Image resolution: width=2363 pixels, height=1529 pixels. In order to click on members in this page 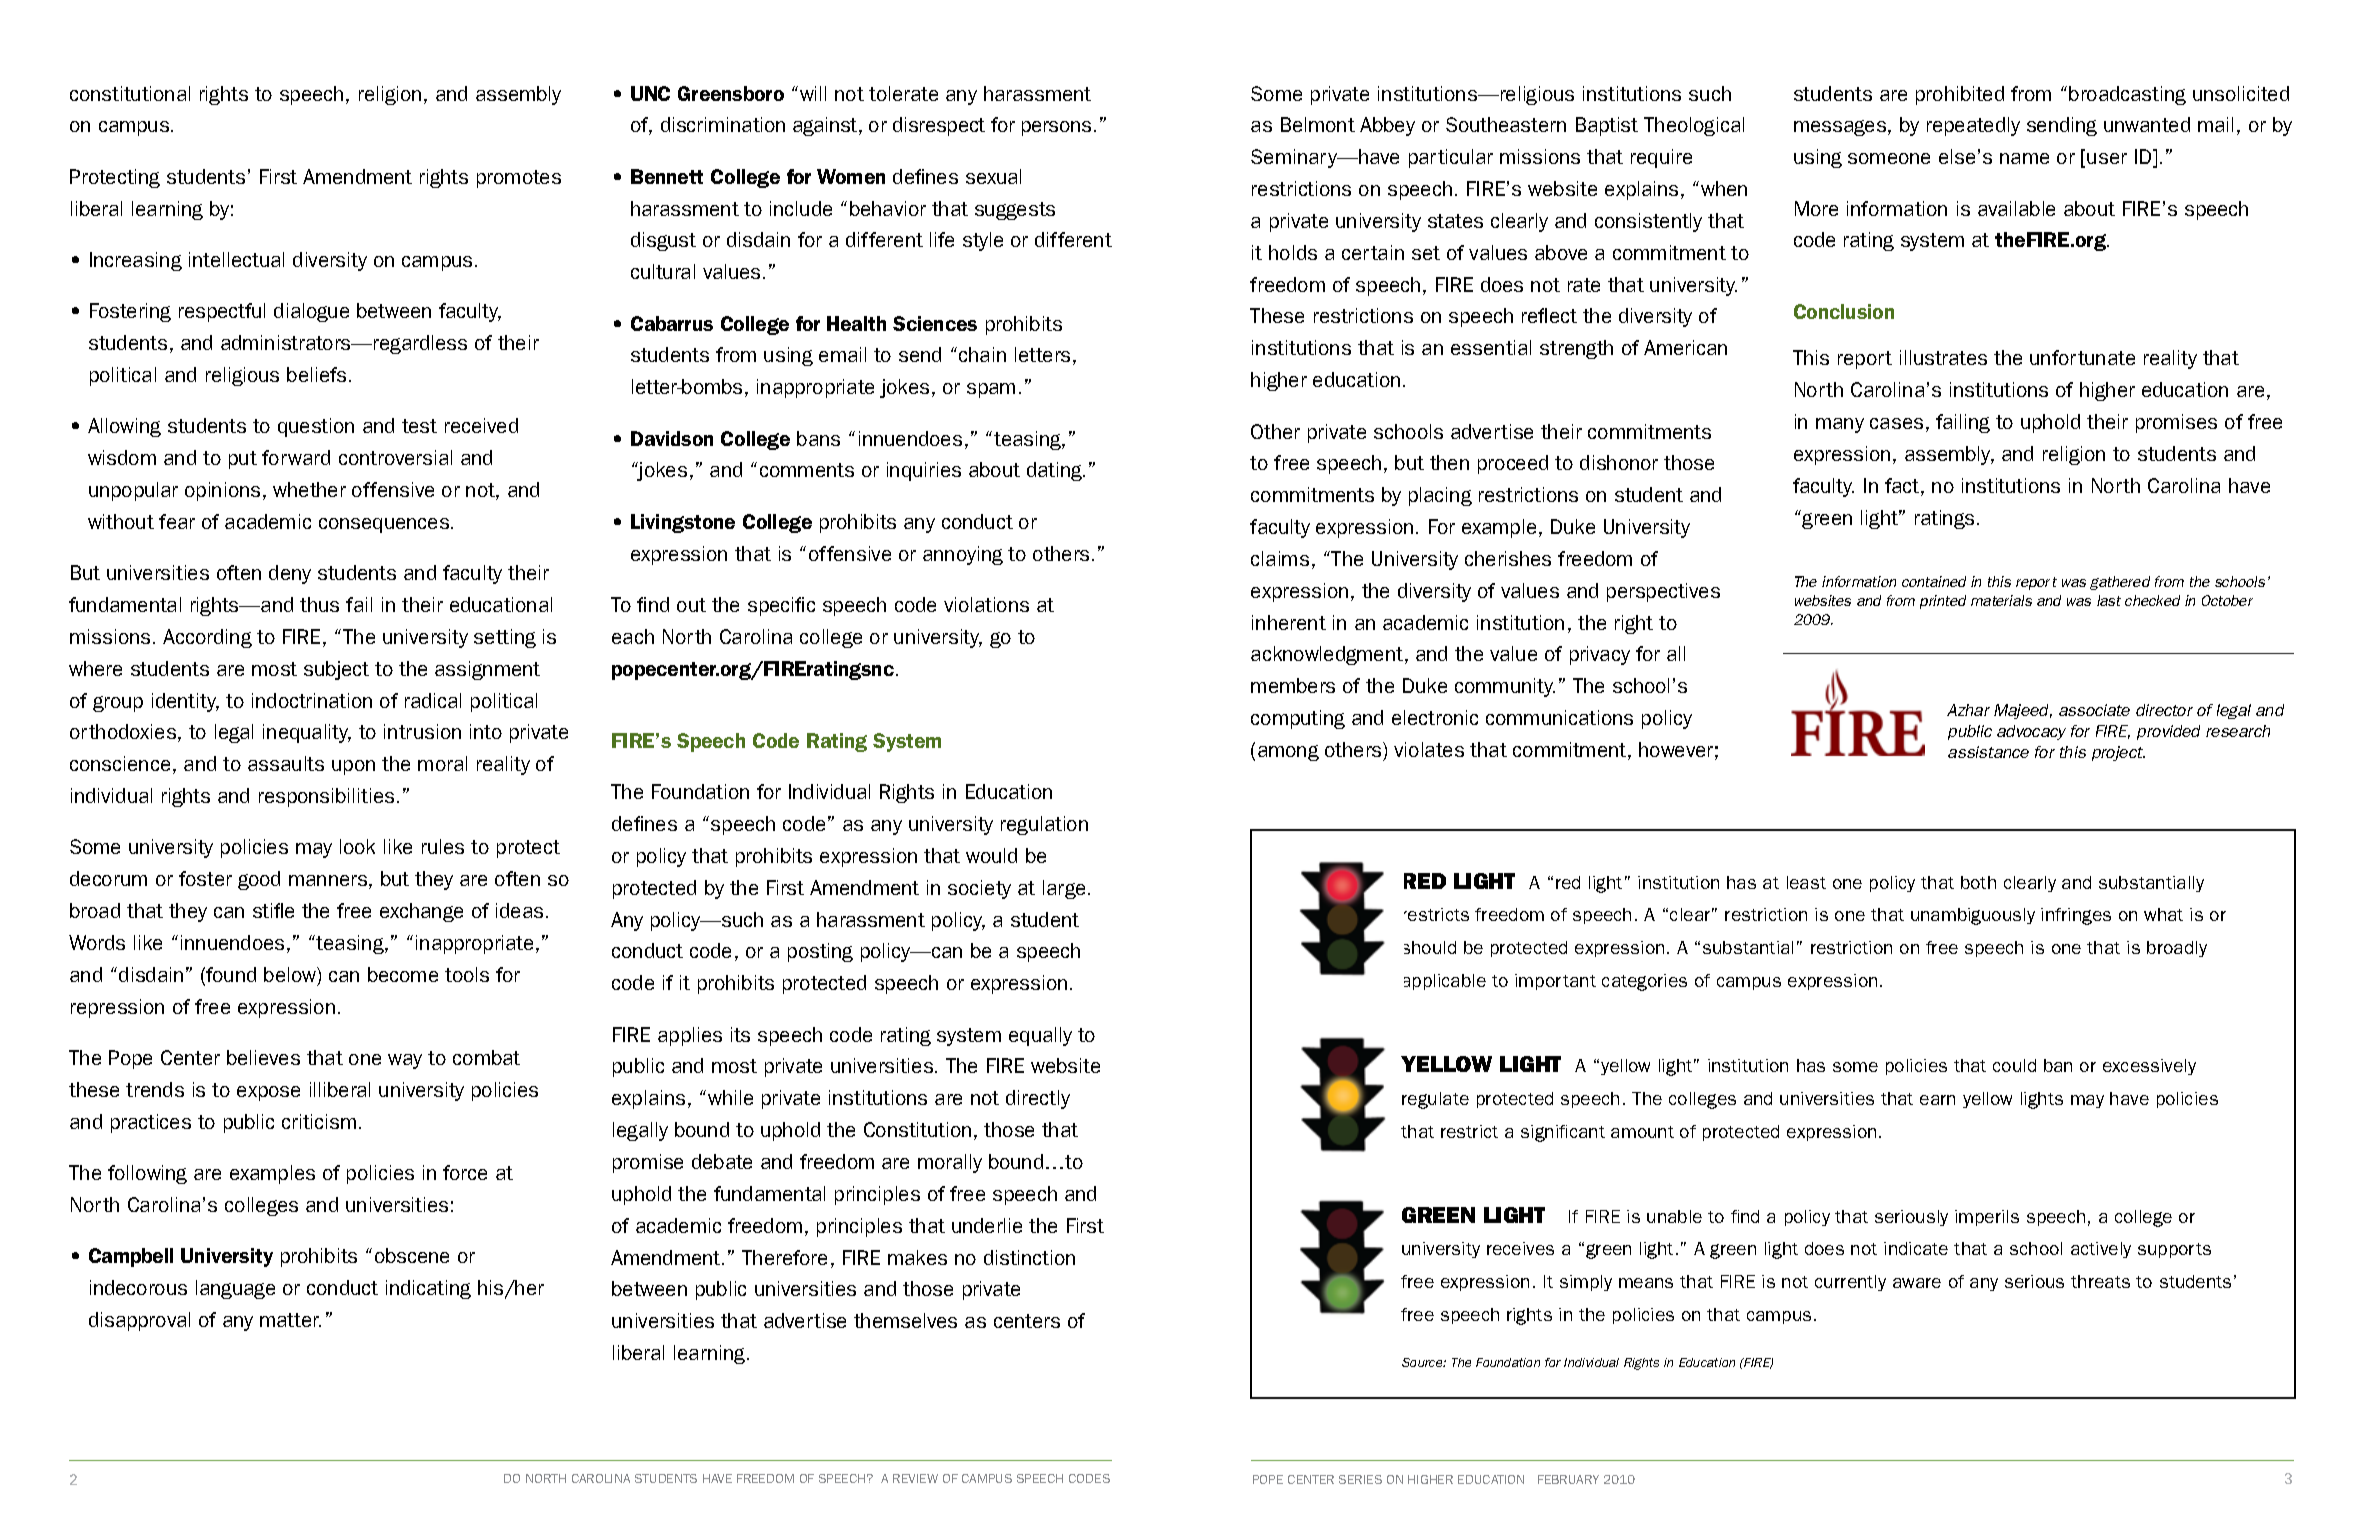, I will do `click(1293, 685)`.
